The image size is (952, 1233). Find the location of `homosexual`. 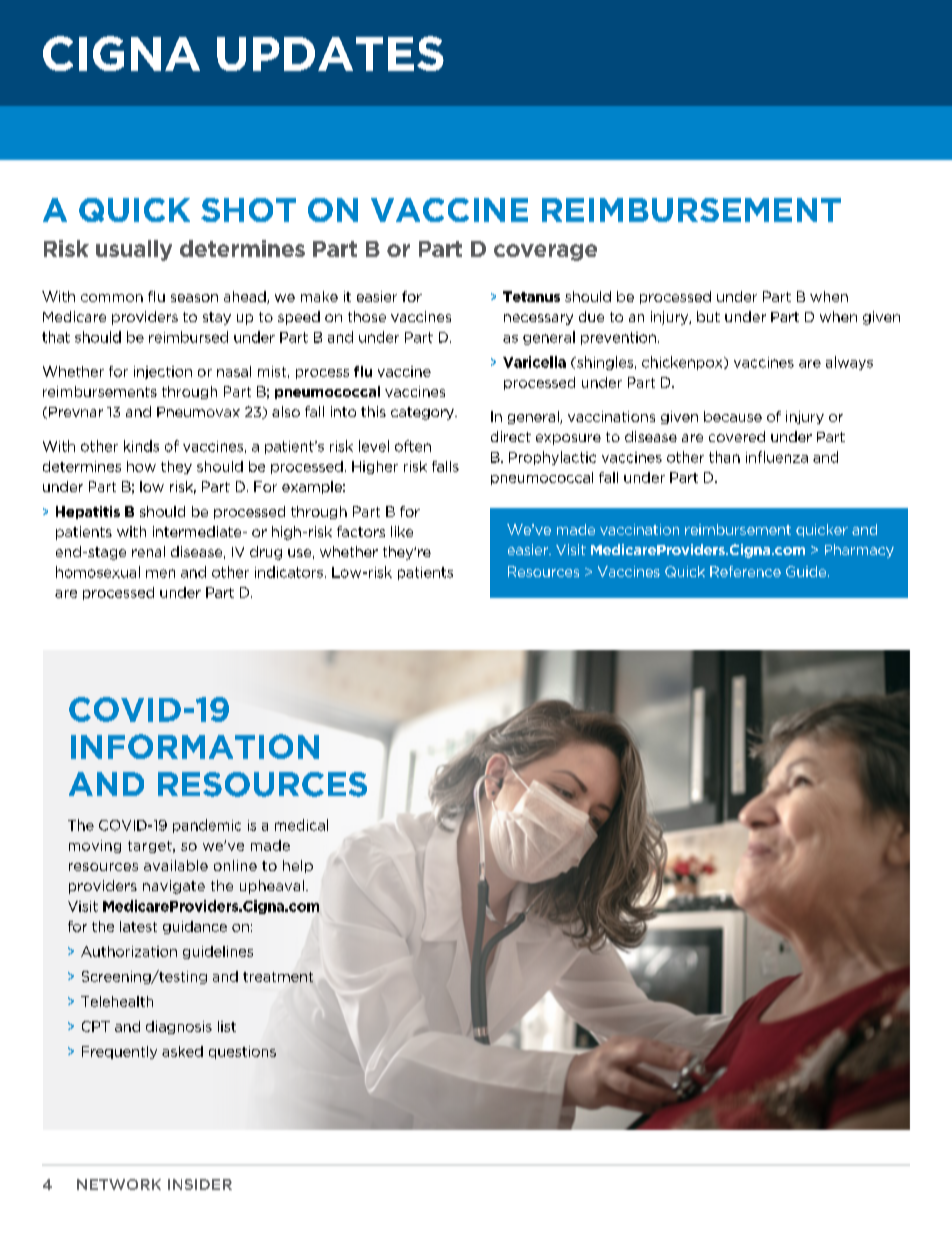

homosexual is located at coordinates (98, 572).
